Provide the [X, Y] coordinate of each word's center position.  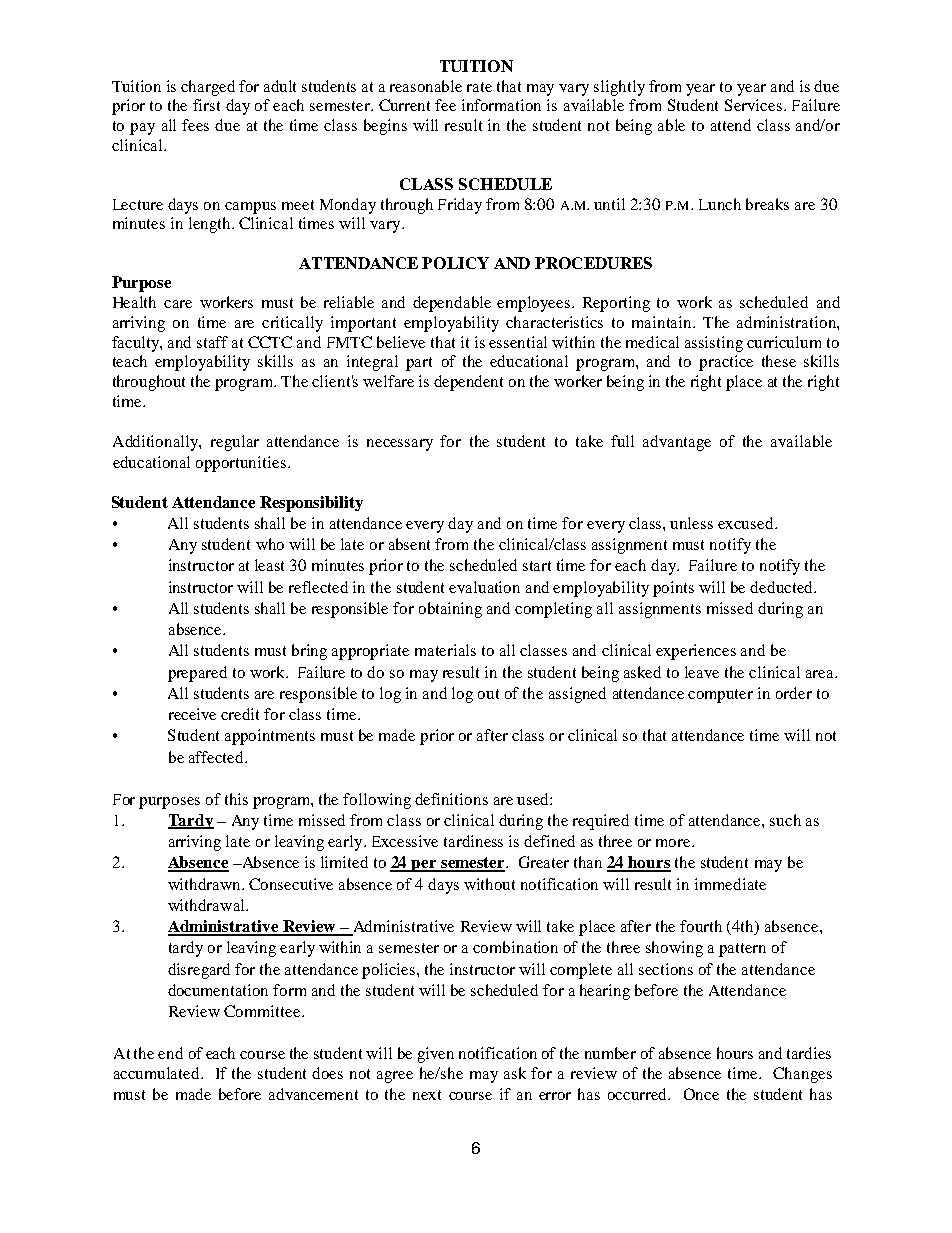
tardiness [473, 841]
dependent [468, 383]
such [785, 820]
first [206, 105]
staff [212, 342]
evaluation [484, 587]
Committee [263, 1011]
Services [755, 105]
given [436, 1055]
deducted [782, 587]
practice [726, 363]
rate [479, 87]
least [269, 565]
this [236, 799]
